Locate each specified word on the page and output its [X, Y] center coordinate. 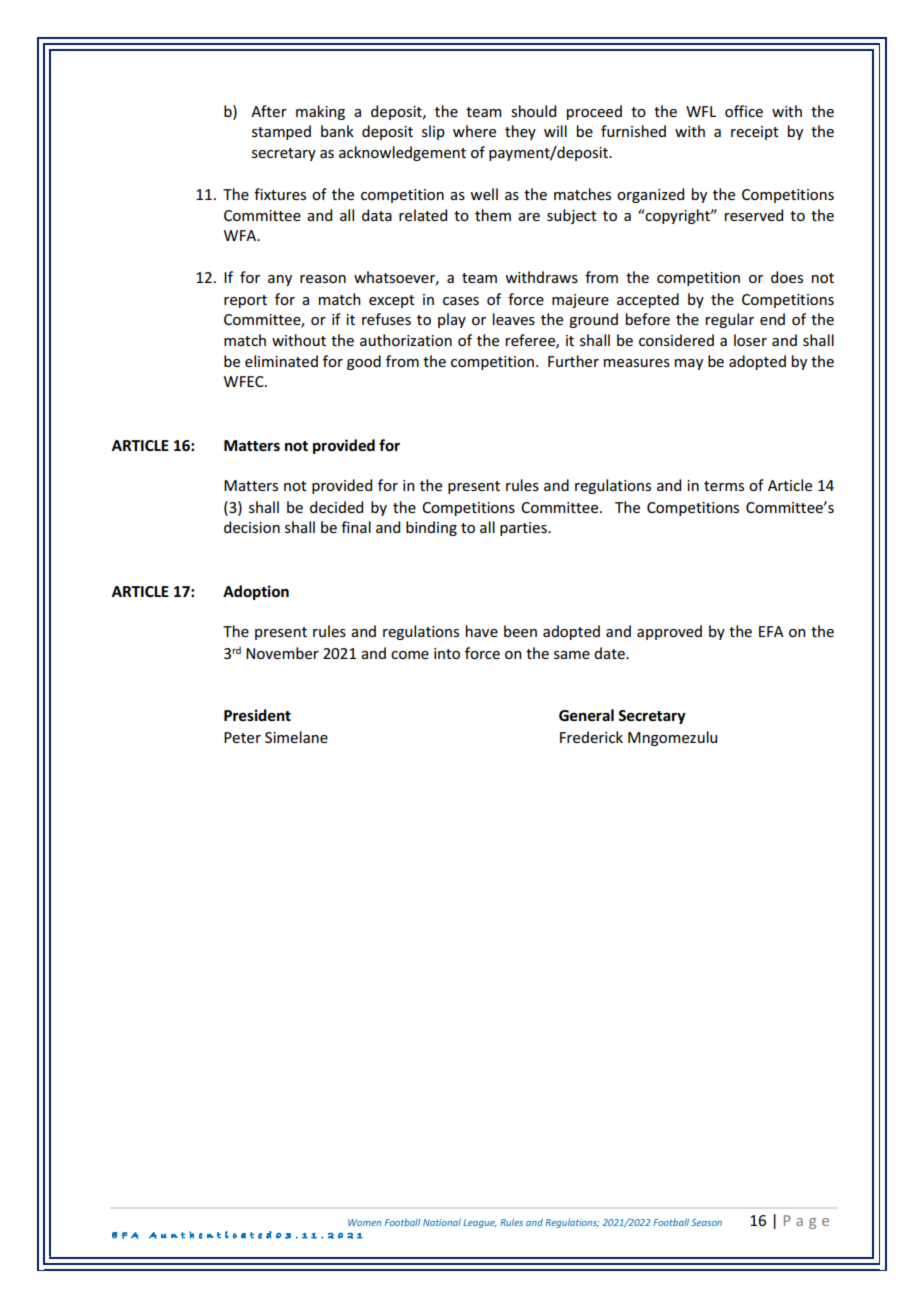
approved [669, 632]
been [520, 631]
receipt [755, 133]
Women [364, 1222]
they [520, 132]
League [480, 1223]
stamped [281, 132]
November [282, 653]
